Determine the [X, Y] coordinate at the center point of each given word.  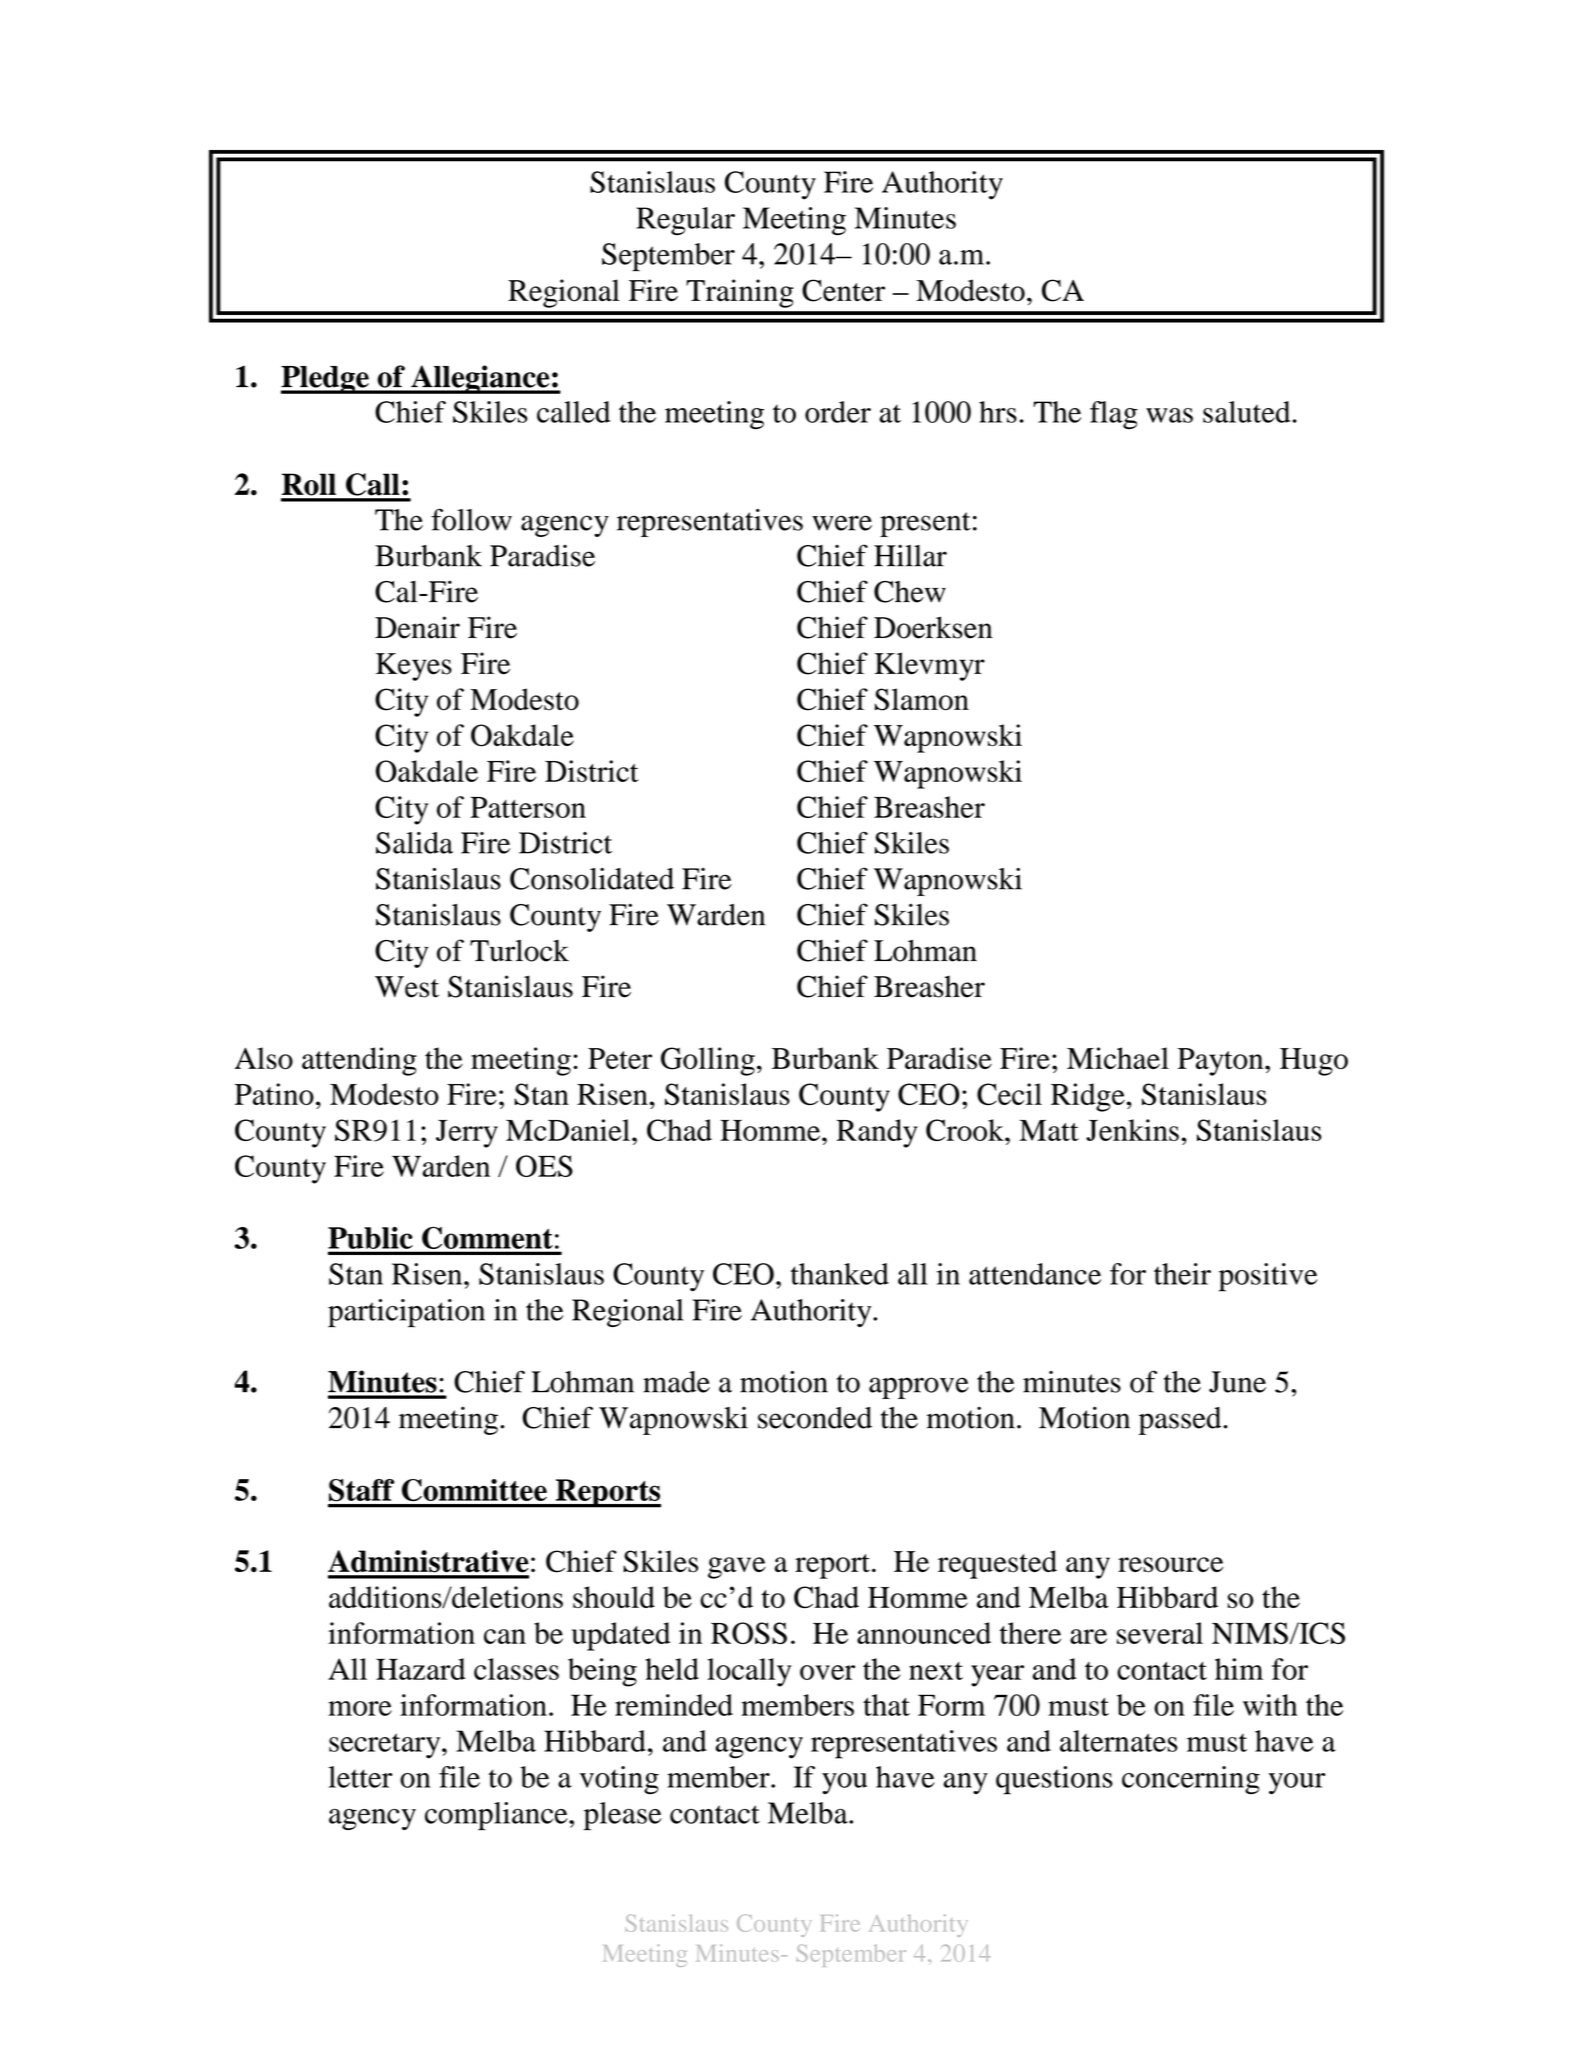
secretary [386, 1746]
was [1169, 415]
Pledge [326, 380]
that [886, 1705]
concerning [1191, 1780]
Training [740, 293]
